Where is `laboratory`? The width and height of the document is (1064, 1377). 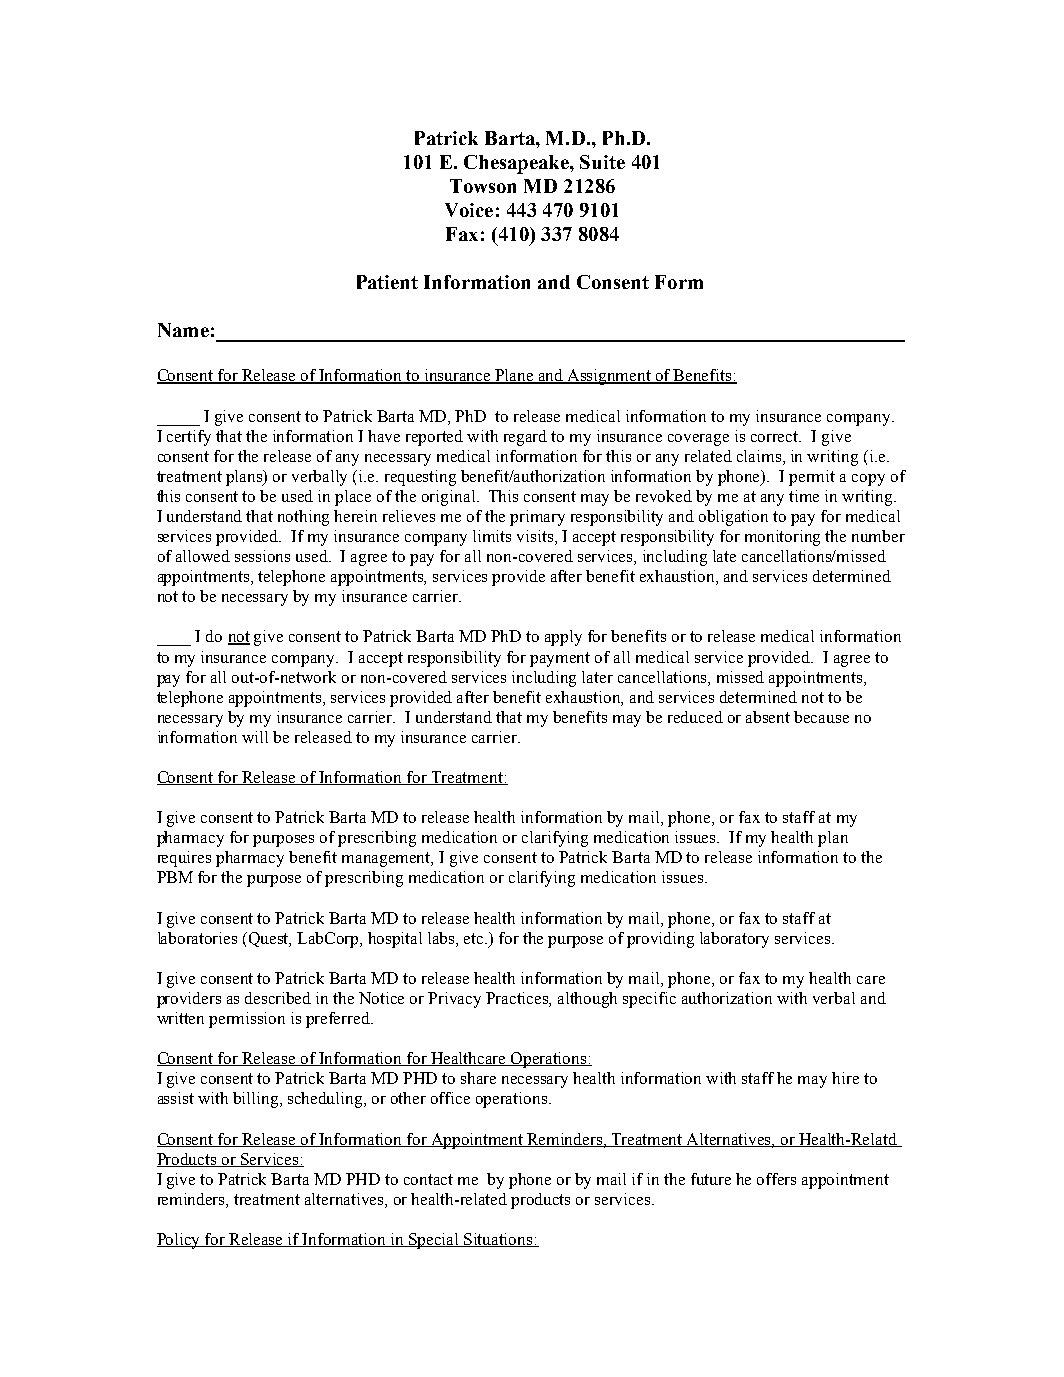 laboratory is located at coordinates (734, 940).
